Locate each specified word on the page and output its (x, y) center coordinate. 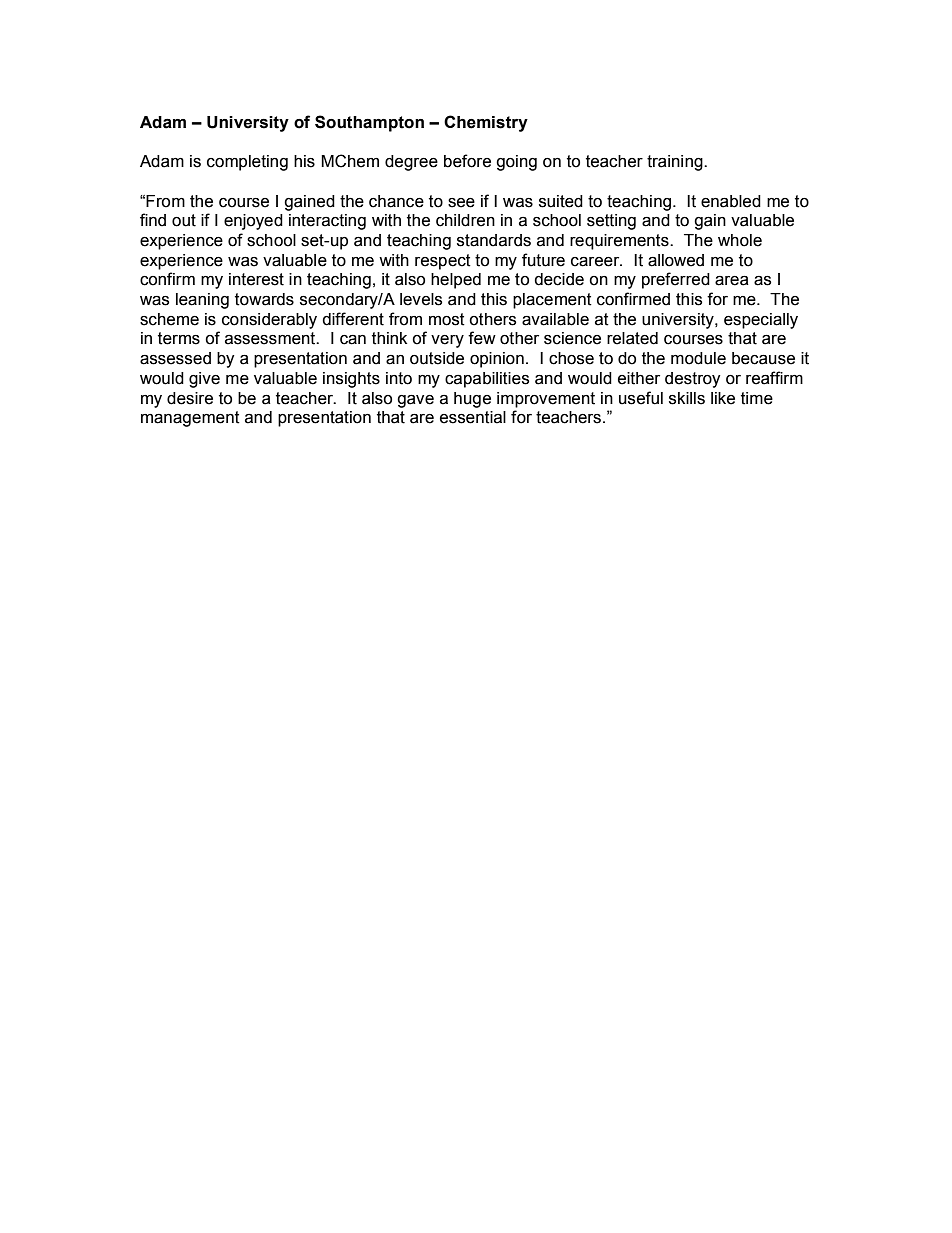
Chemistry (486, 123)
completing (247, 163)
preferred (676, 280)
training (676, 163)
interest (256, 279)
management (190, 419)
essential (473, 417)
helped (456, 281)
